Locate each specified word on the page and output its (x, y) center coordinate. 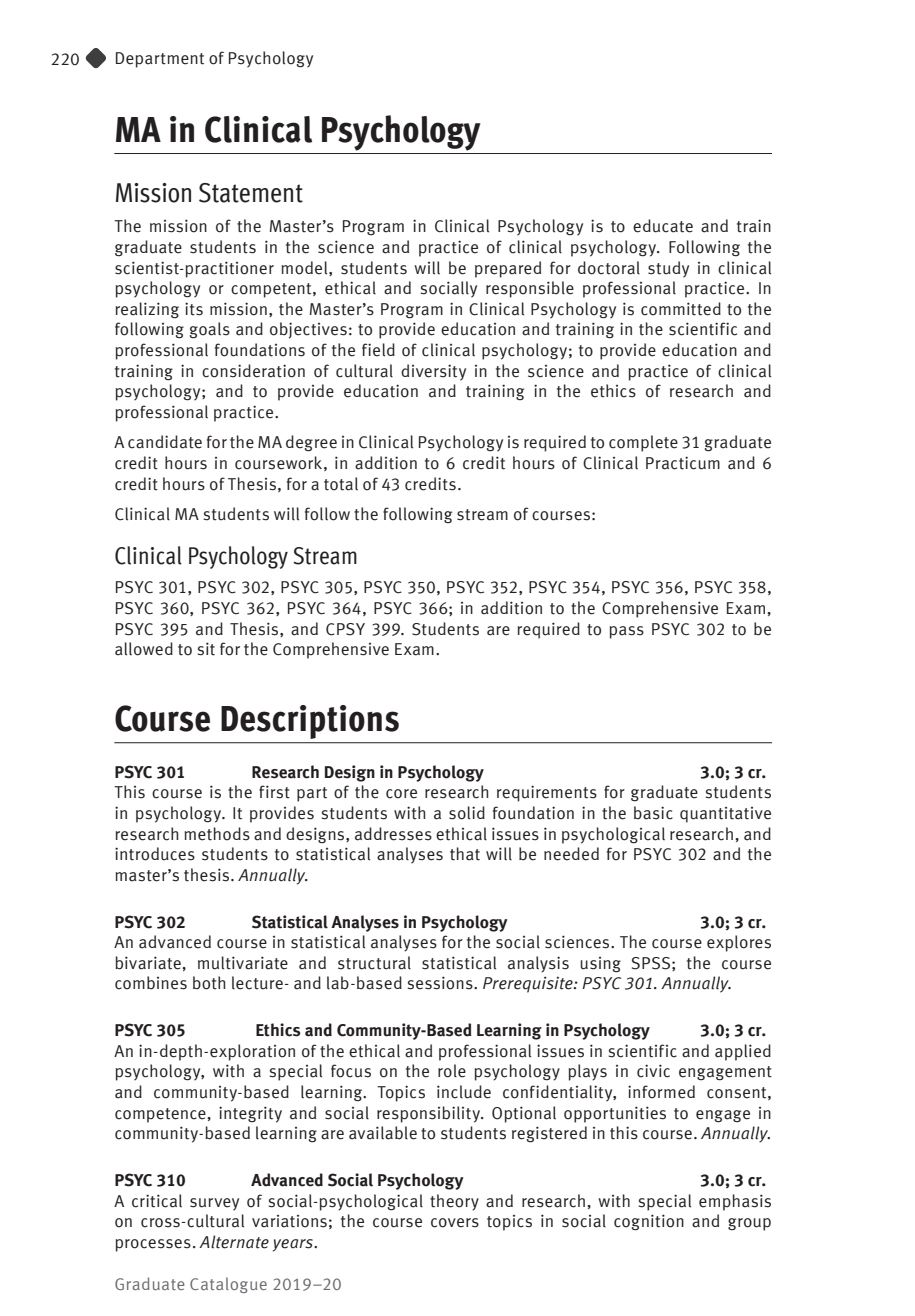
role (452, 1071)
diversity (433, 372)
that (465, 854)
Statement (251, 193)
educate (663, 226)
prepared (508, 269)
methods (217, 834)
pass (627, 632)
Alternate (234, 1242)
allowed (144, 649)
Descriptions (310, 722)
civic (653, 1071)
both (209, 983)
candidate (165, 442)
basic (653, 813)
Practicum (683, 463)
